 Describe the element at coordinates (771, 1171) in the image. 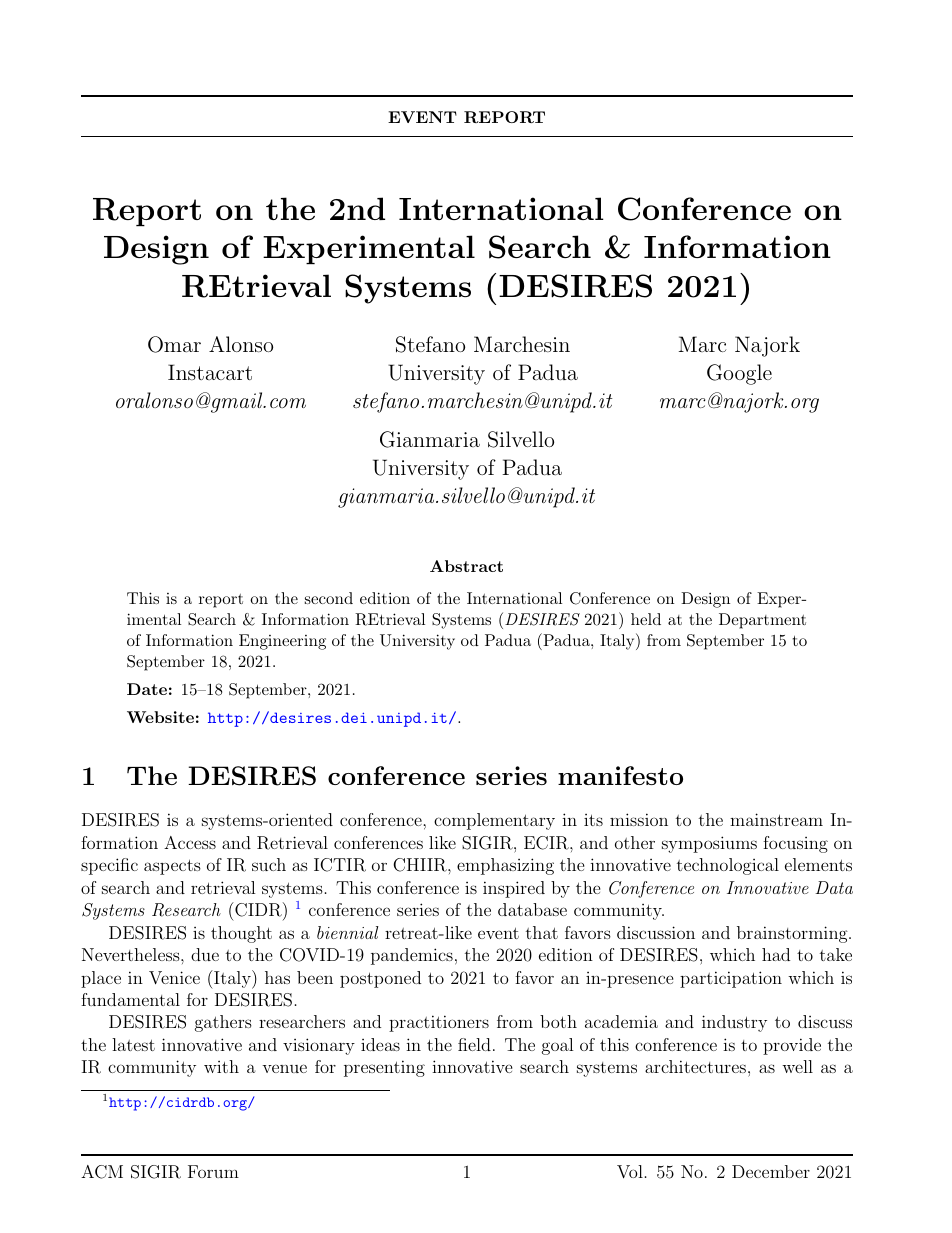

I see `December` at that location.
